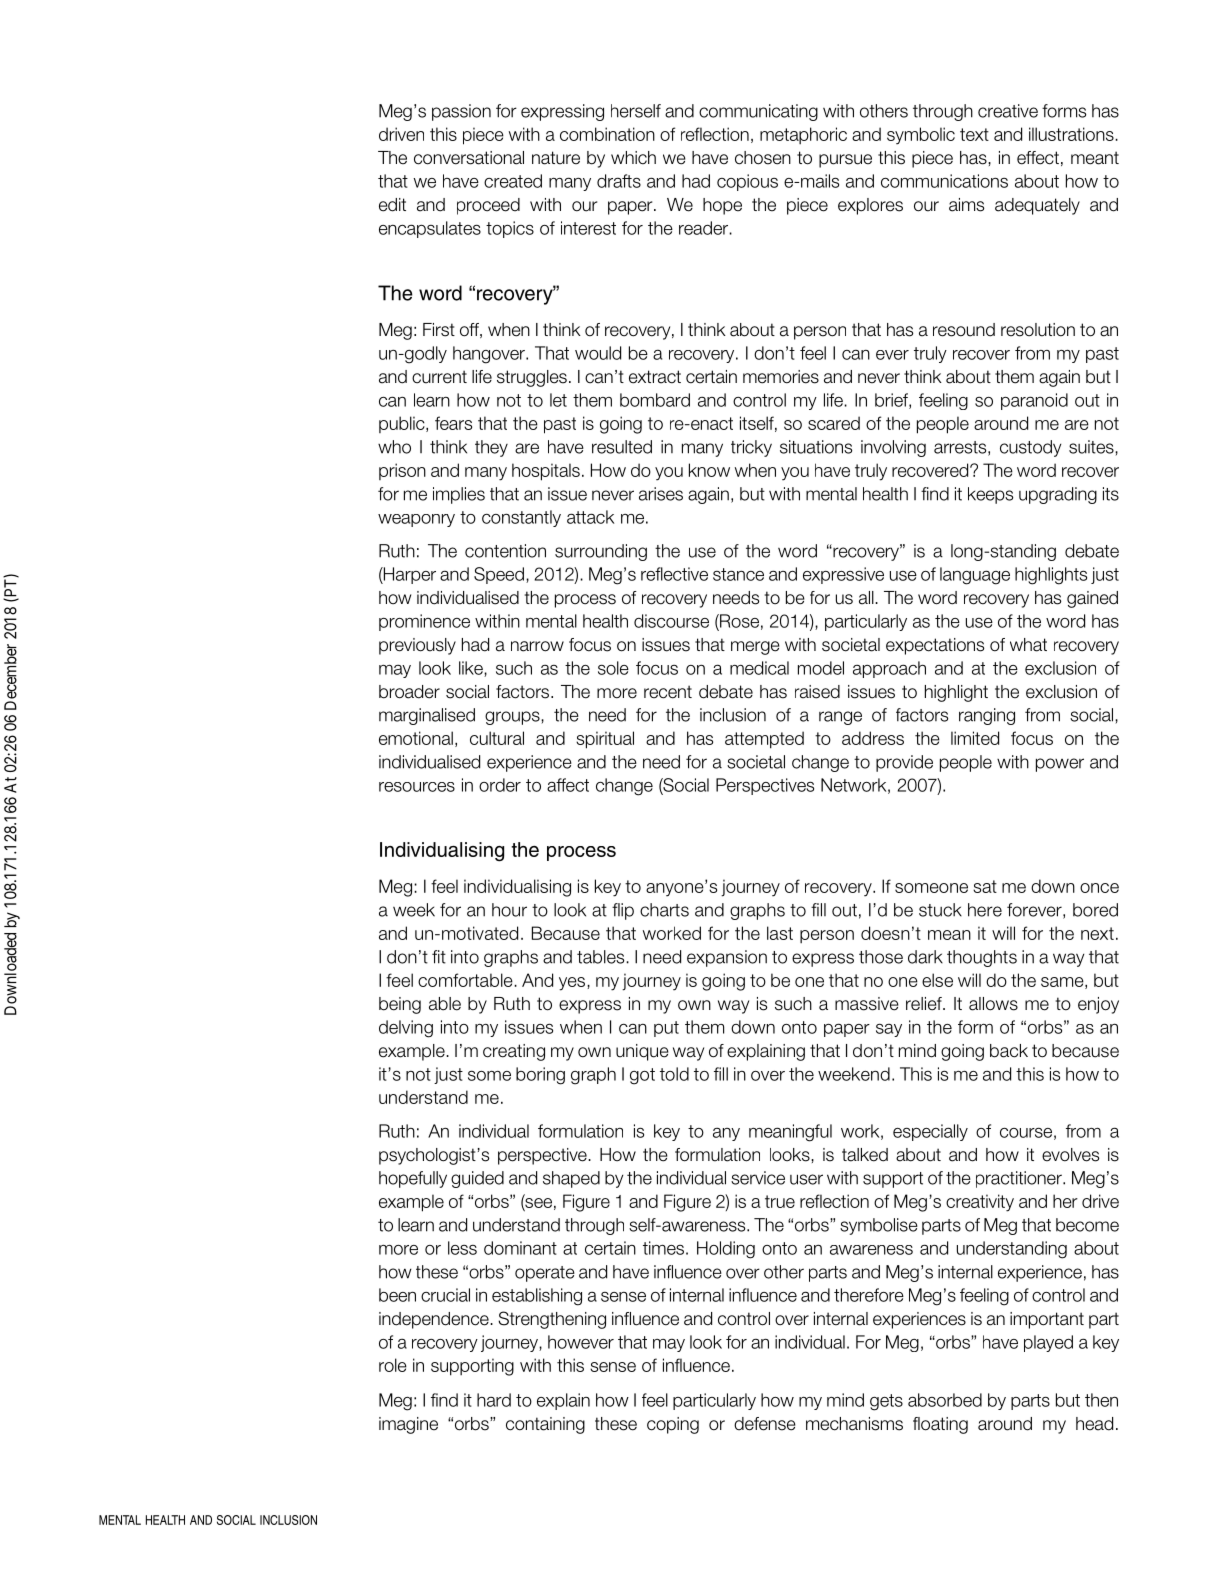  What do you see at coordinates (494, 1400) in the image?
I see `hard` at bounding box center [494, 1400].
